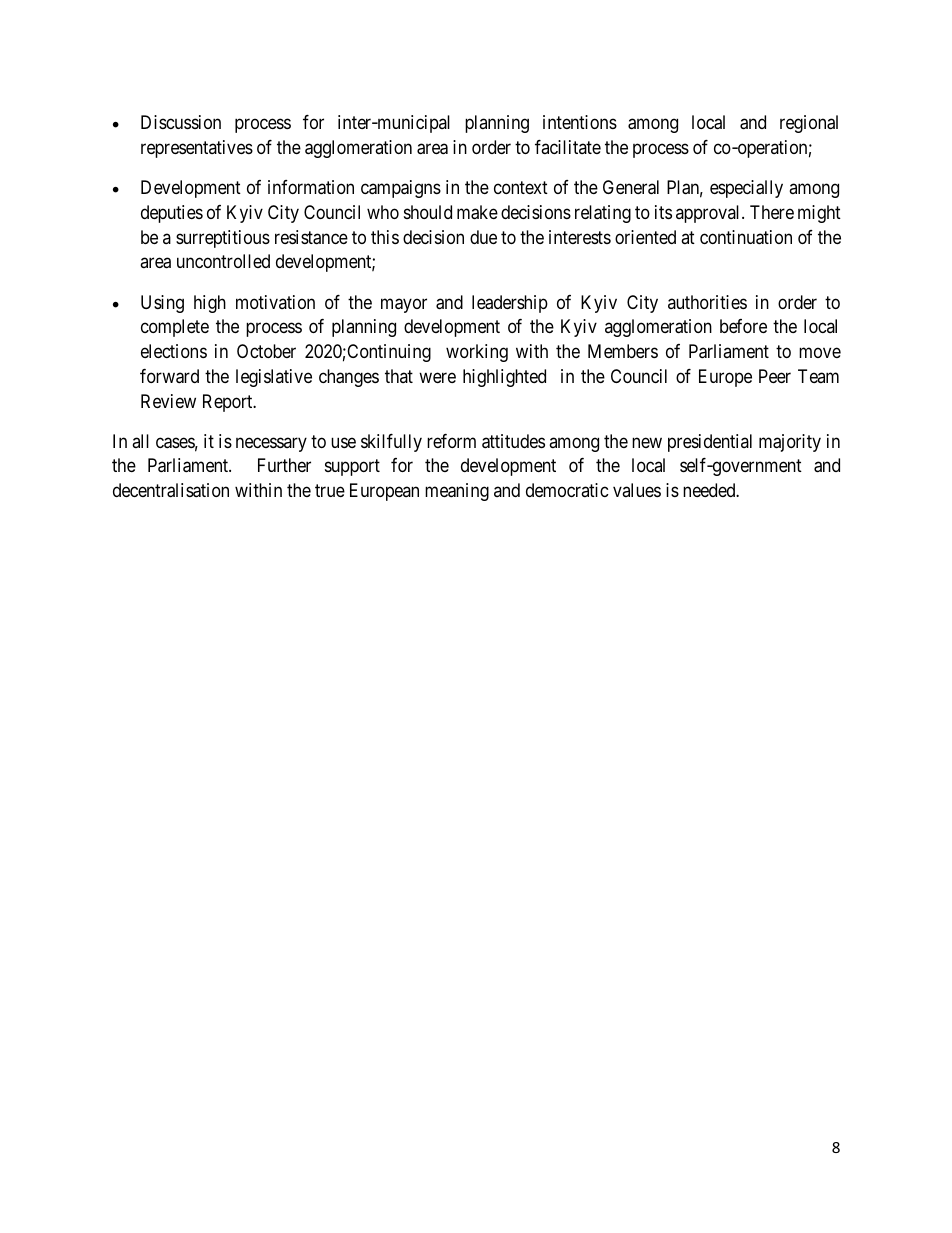 The width and height of the image is (952, 1233). What do you see at coordinates (284, 465) in the image?
I see `Further` at bounding box center [284, 465].
